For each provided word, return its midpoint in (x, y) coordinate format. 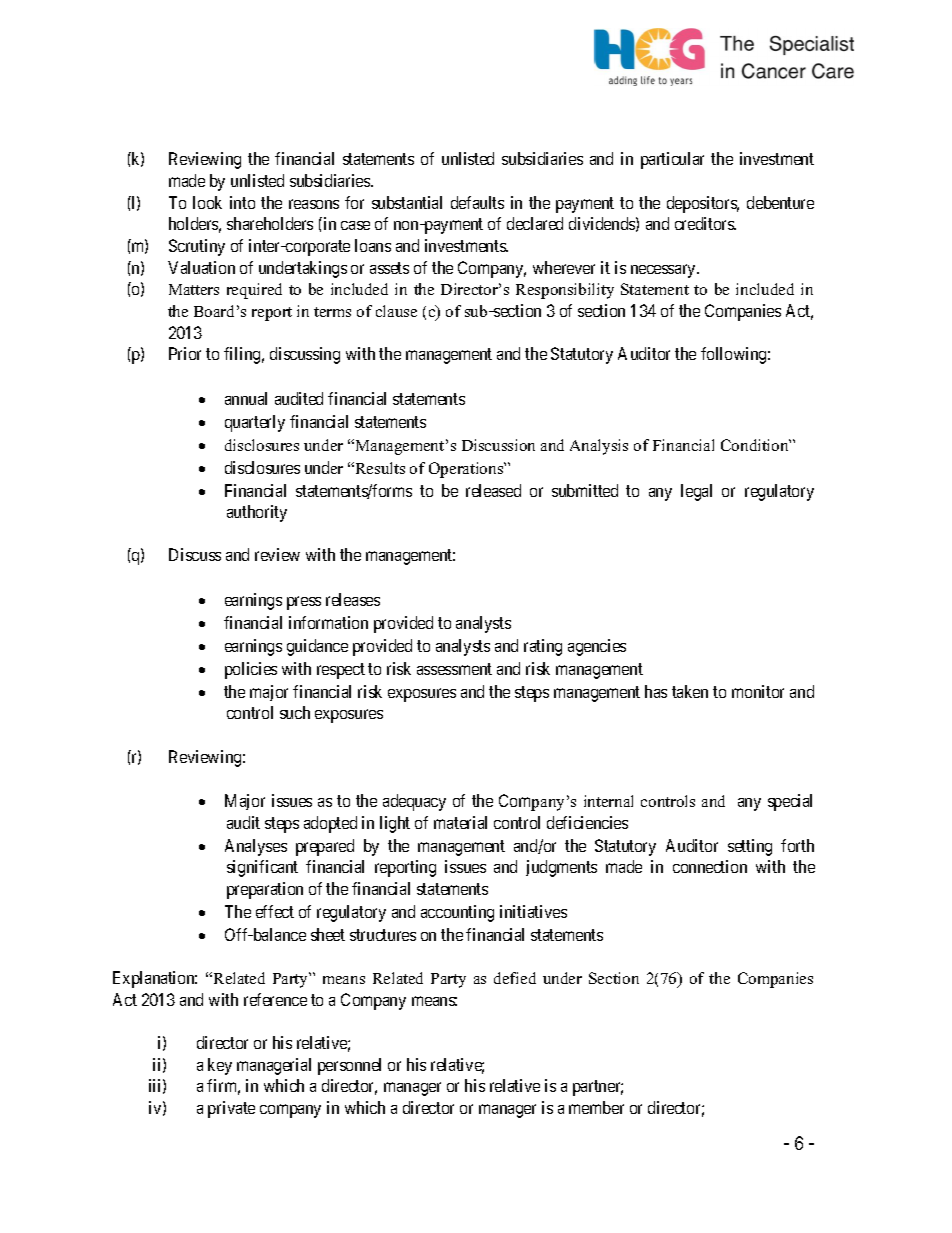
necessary (664, 271)
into (242, 202)
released (493, 490)
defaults (477, 202)
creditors (705, 223)
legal (696, 492)
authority (257, 513)
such (295, 712)
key (220, 1066)
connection (710, 866)
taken (690, 691)
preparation (265, 890)
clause (396, 311)
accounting (457, 913)
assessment (454, 669)
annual (246, 398)
